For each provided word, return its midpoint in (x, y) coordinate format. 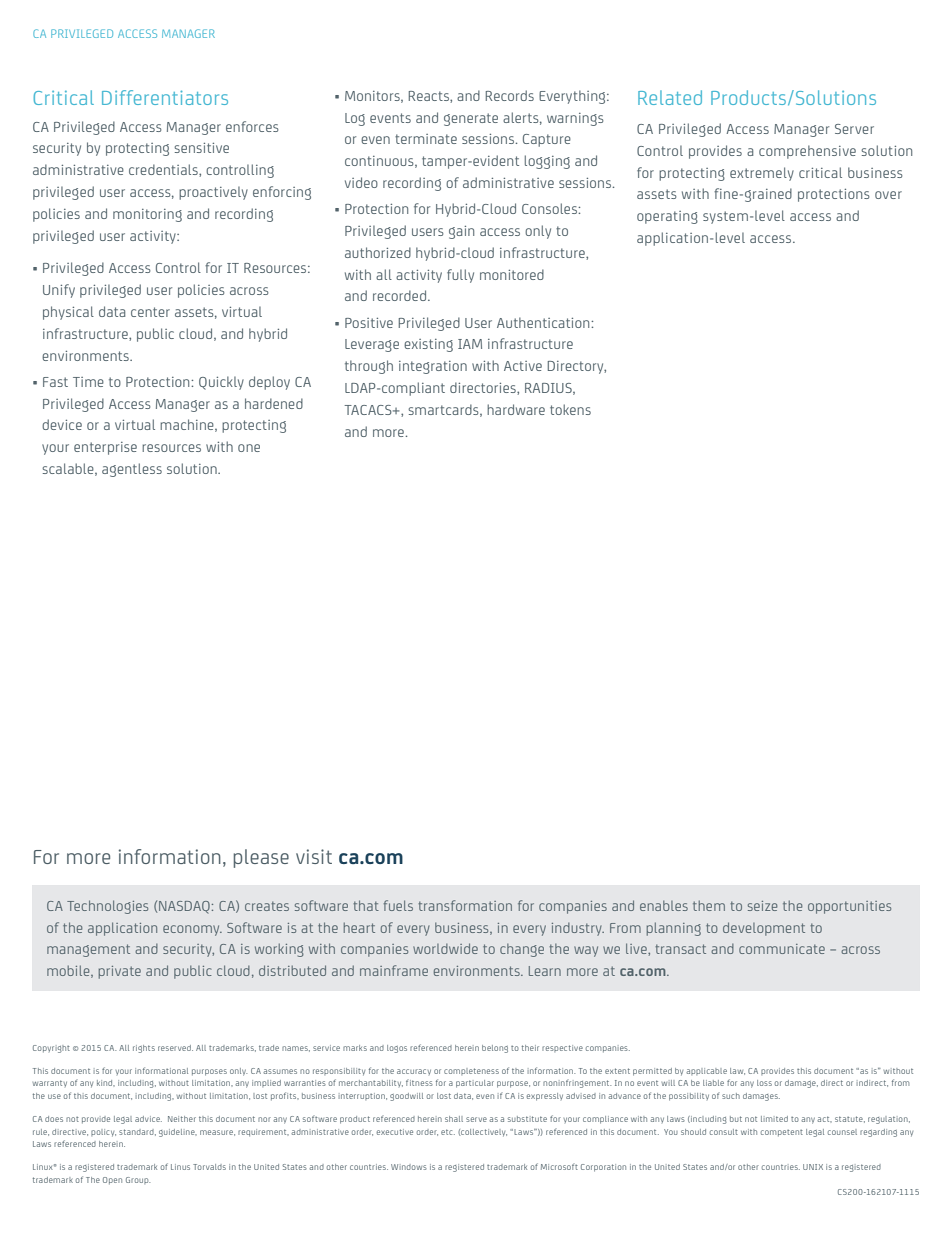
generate (471, 119)
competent (782, 1133)
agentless (132, 470)
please (261, 858)
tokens (570, 409)
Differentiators (165, 97)
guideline (178, 1133)
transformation (465, 905)
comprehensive (807, 152)
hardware (516, 409)
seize (762, 906)
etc (448, 1132)
